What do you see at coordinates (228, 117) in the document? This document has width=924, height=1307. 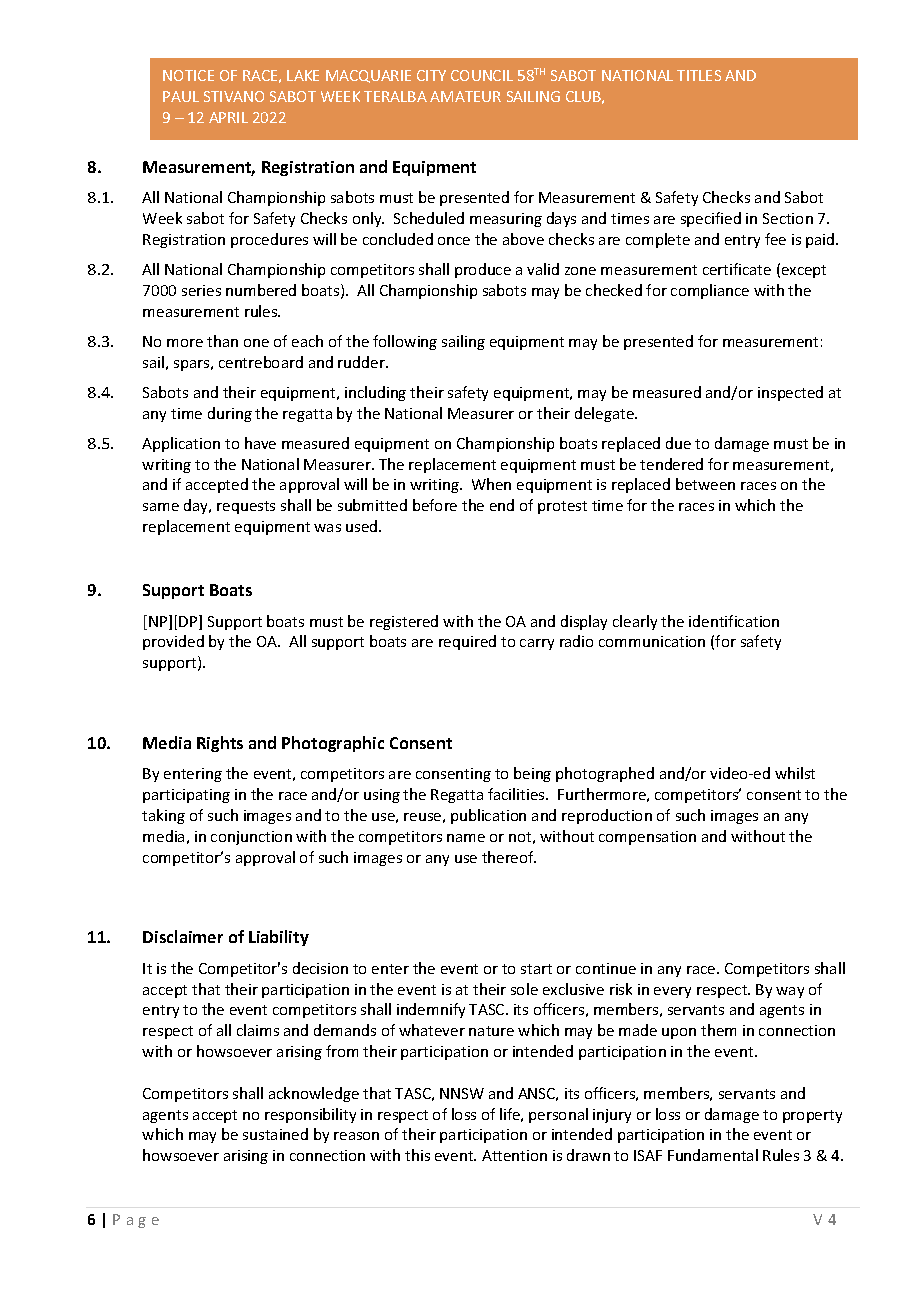 I see `APRIL` at bounding box center [228, 117].
